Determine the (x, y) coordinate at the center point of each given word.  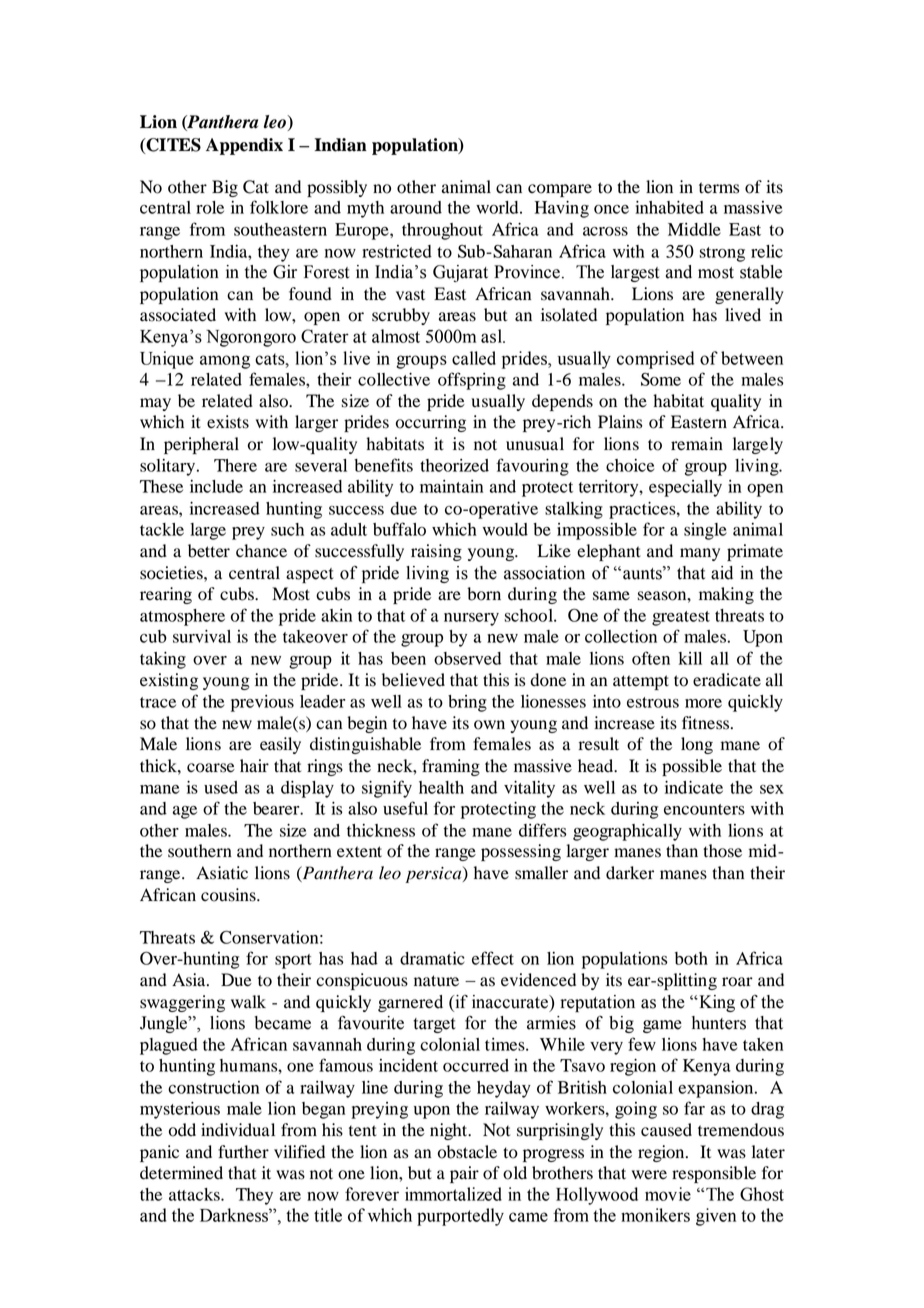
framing (451, 767)
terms (719, 188)
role (210, 207)
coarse (211, 768)
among (225, 362)
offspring (472, 381)
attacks (195, 1194)
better (209, 551)
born (484, 594)
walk (248, 1001)
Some (661, 379)
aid (722, 573)
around (416, 207)
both (691, 958)
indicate (694, 787)
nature (436, 981)
